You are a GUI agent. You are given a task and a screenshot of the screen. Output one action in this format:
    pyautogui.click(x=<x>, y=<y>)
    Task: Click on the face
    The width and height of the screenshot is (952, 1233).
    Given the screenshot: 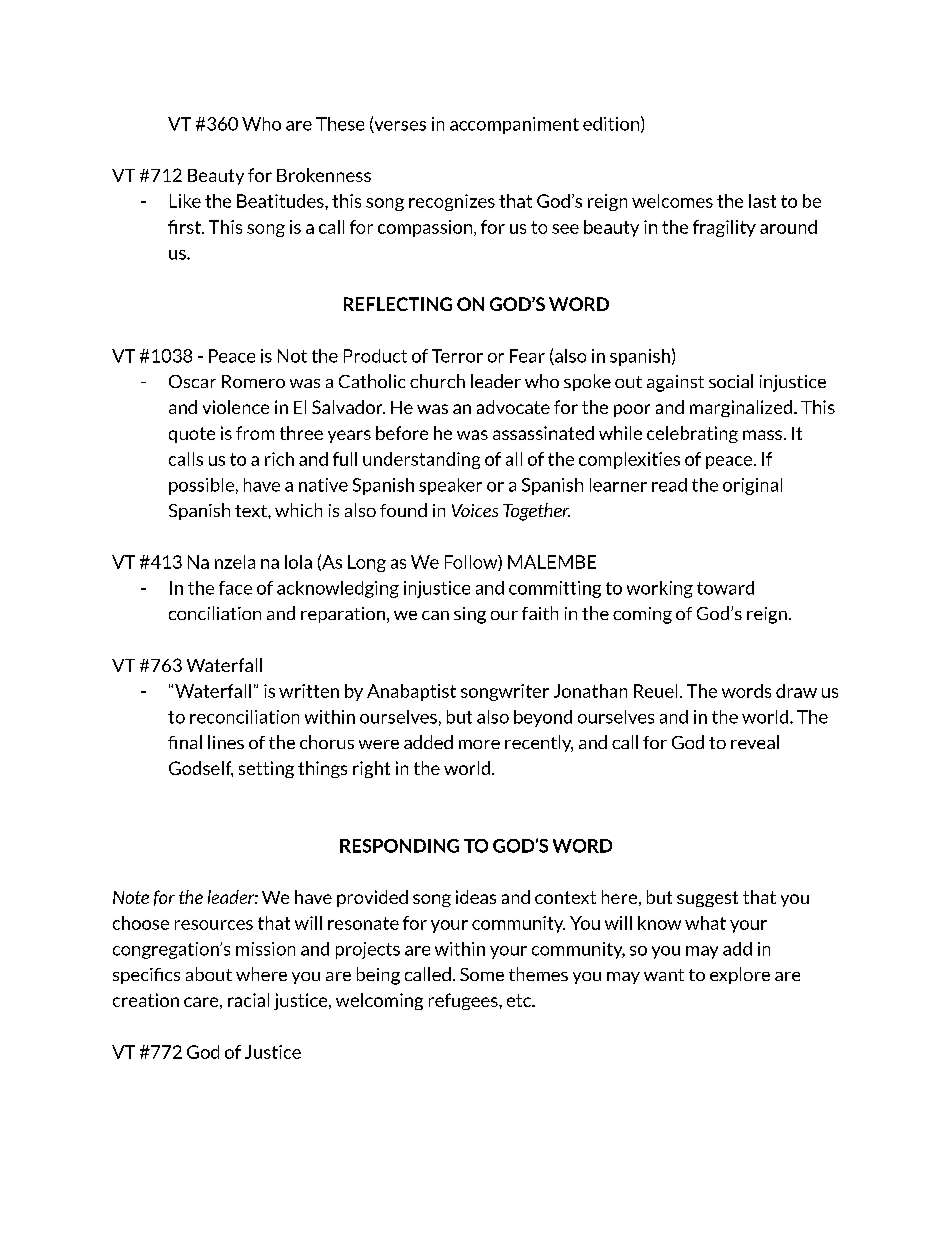 What is the action you would take?
    pyautogui.click(x=235, y=588)
